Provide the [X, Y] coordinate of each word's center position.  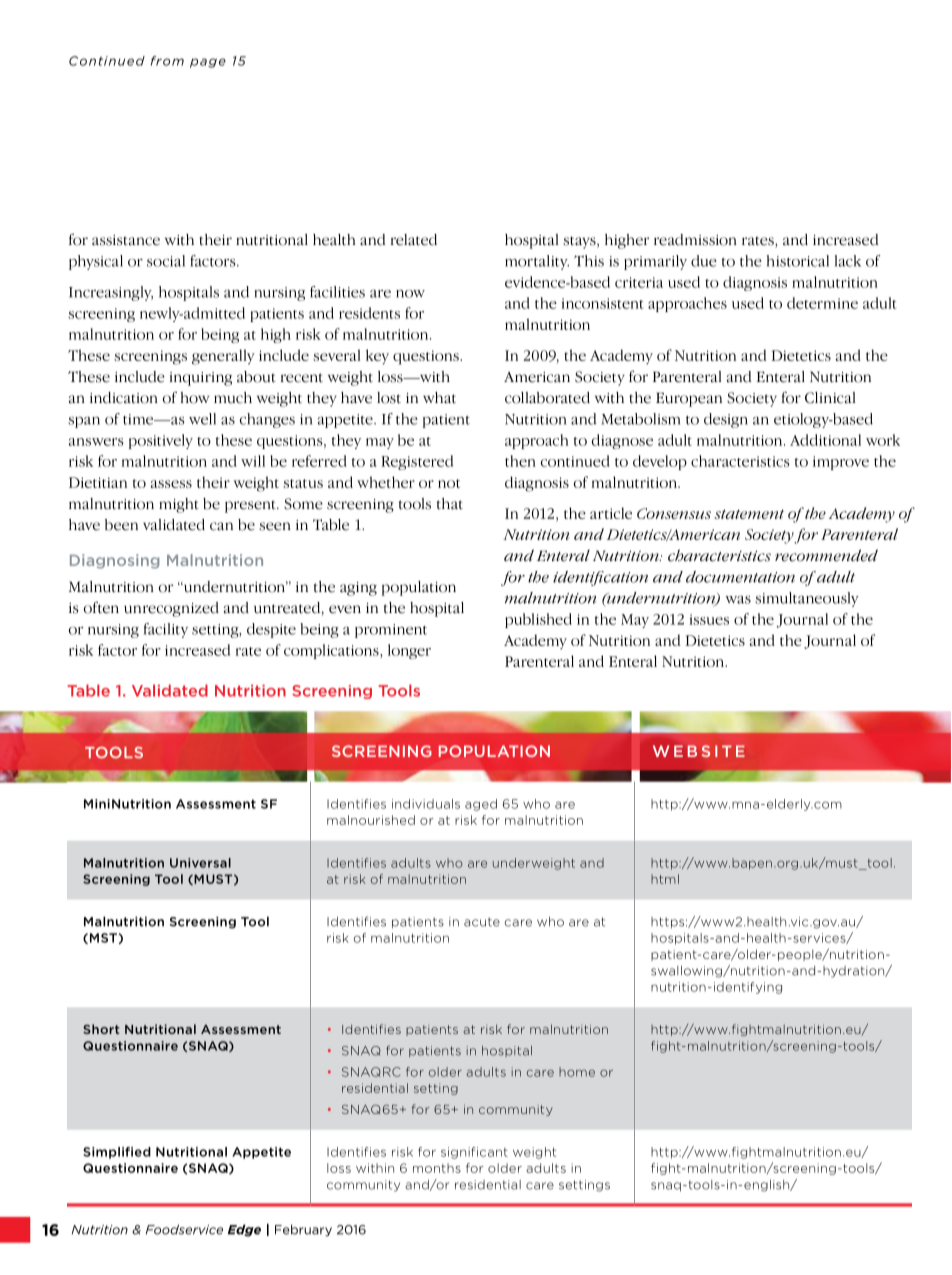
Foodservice [184, 1229]
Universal [200, 863]
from [167, 61]
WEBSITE [699, 751]
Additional [825, 440]
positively [161, 441]
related [414, 240]
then [520, 461]
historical [798, 261]
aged [481, 805]
